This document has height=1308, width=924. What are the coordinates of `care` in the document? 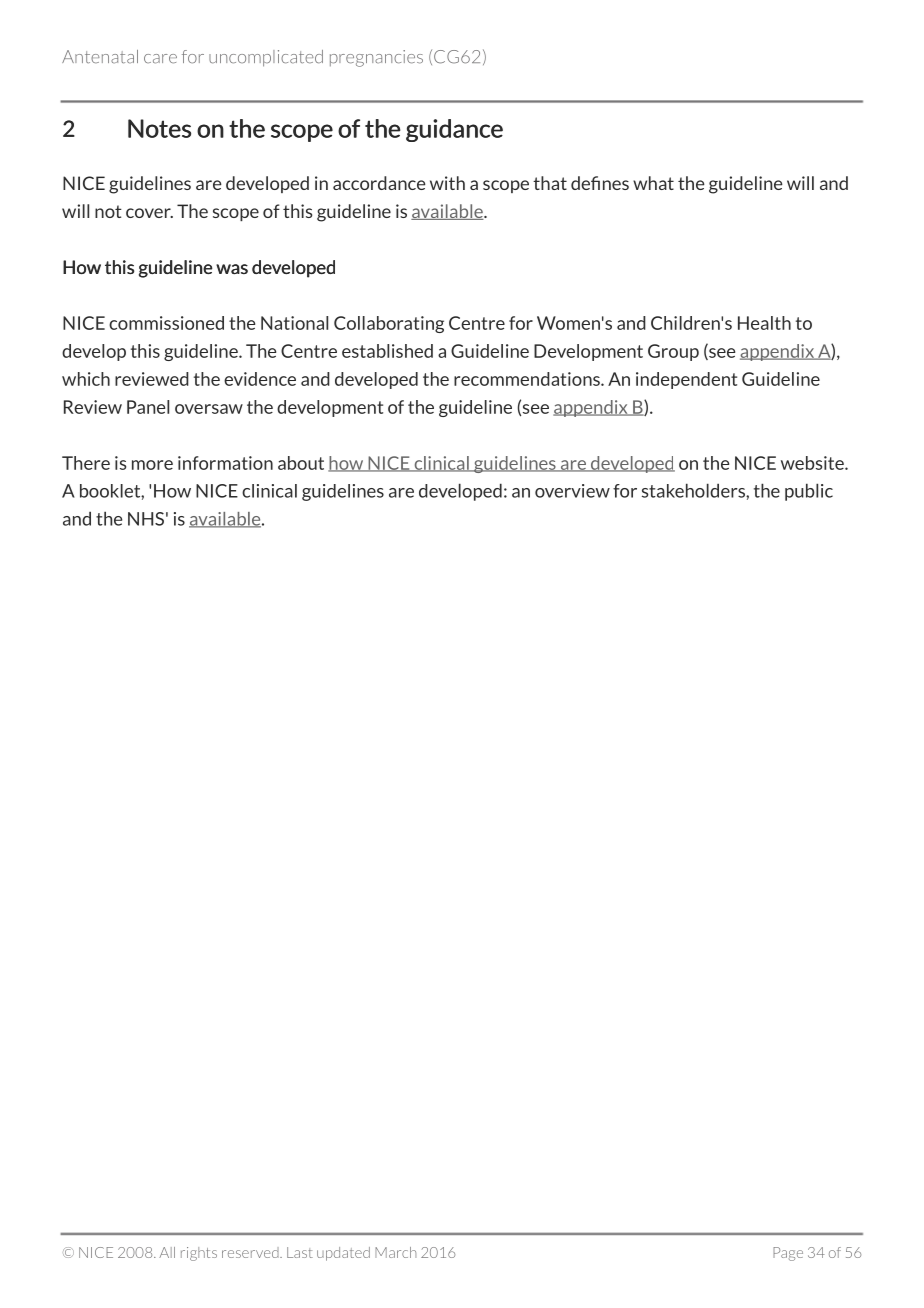 It's located at (160, 59).
